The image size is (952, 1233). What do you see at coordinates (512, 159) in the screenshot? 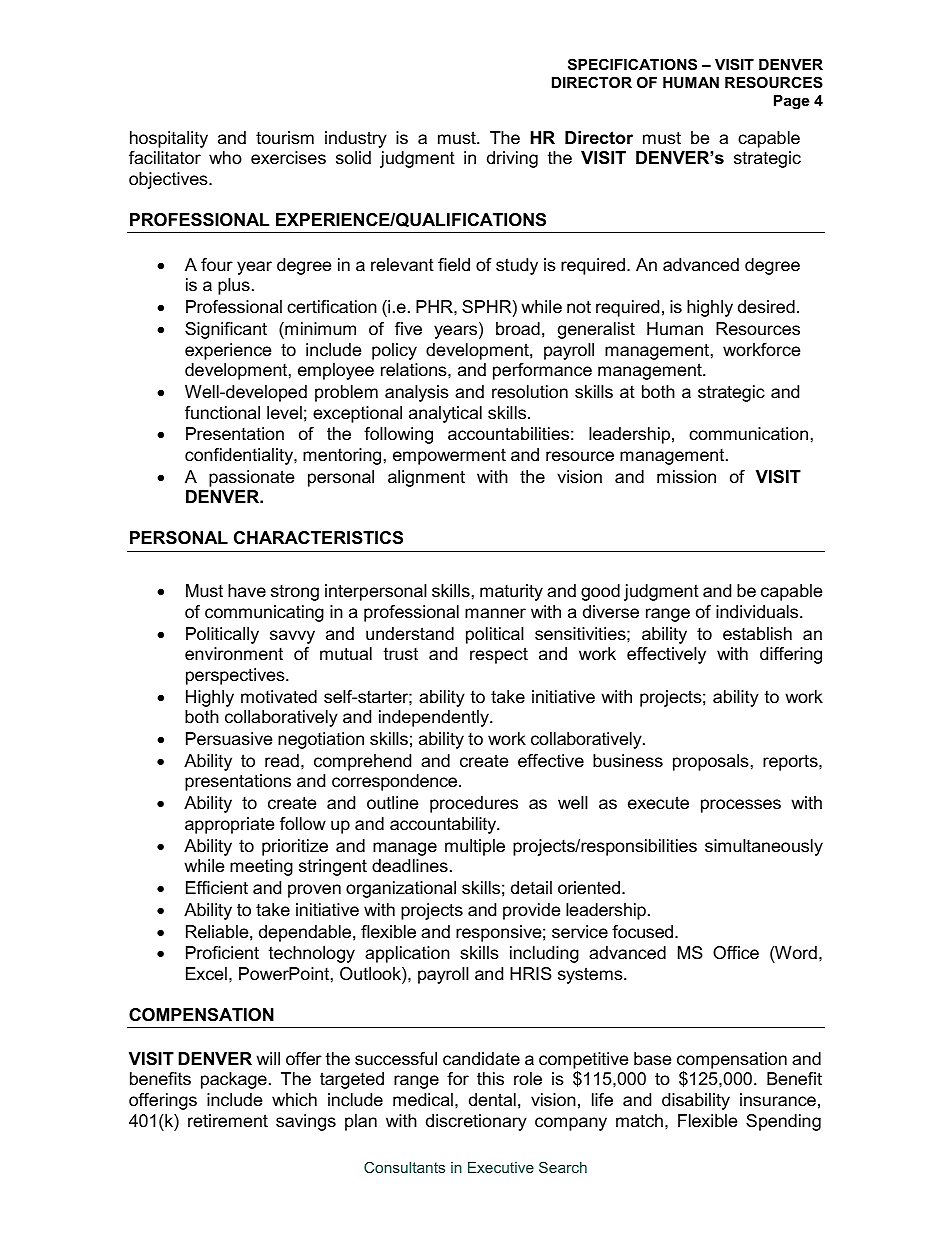
I see `driving` at bounding box center [512, 159].
